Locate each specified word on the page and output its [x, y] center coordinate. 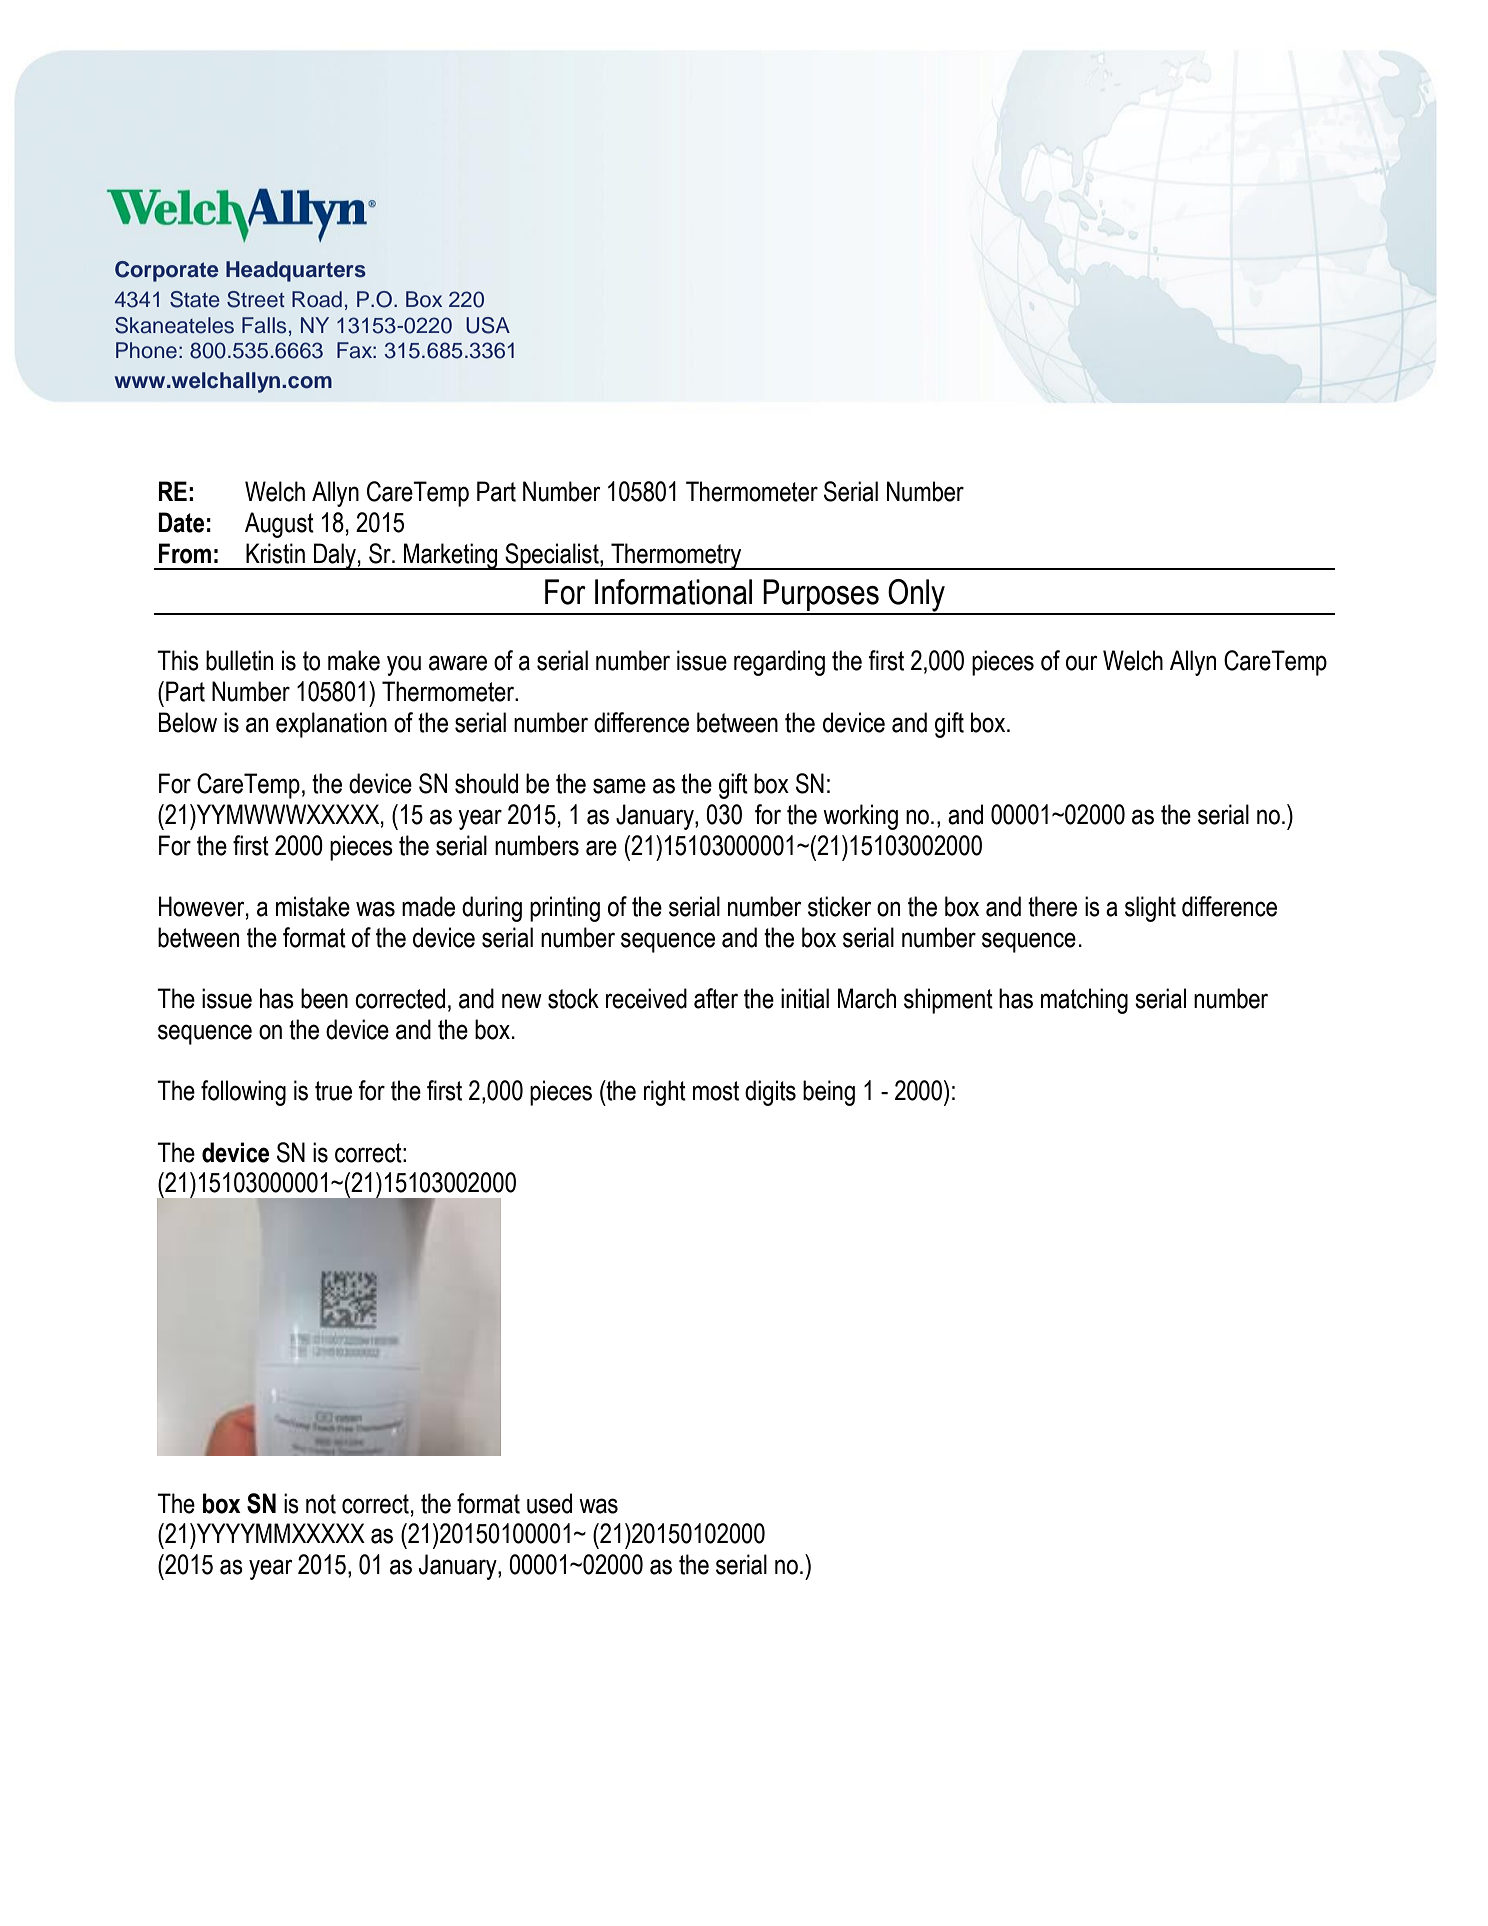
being [829, 1093]
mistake [313, 906]
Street [256, 299]
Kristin [275, 553]
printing [565, 909]
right [665, 1093]
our [1081, 663]
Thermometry [676, 556]
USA [488, 325]
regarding [779, 663]
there [1052, 906]
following [243, 1093]
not [321, 1504]
